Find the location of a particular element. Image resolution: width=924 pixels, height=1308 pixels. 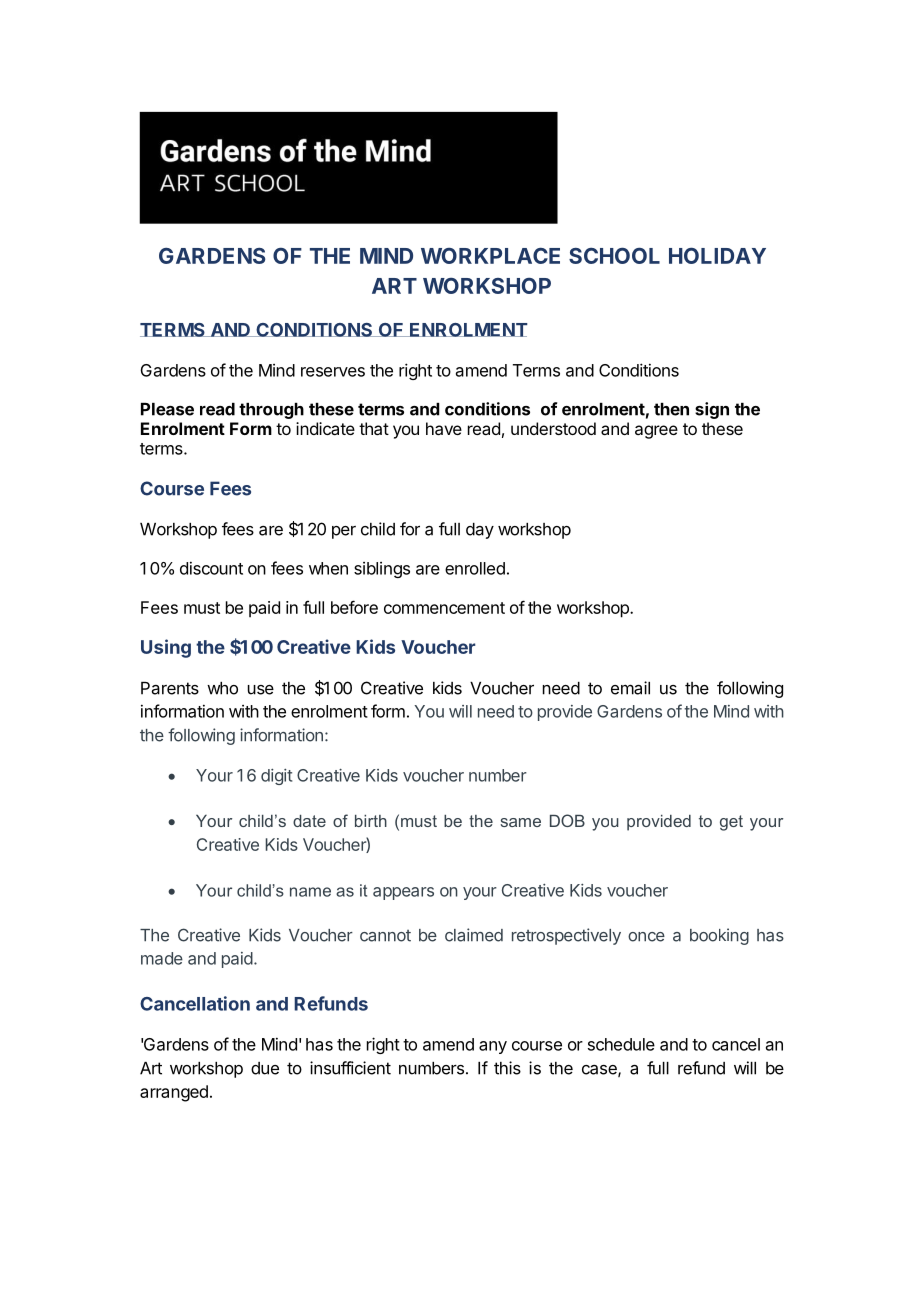

name is located at coordinates (310, 892).
